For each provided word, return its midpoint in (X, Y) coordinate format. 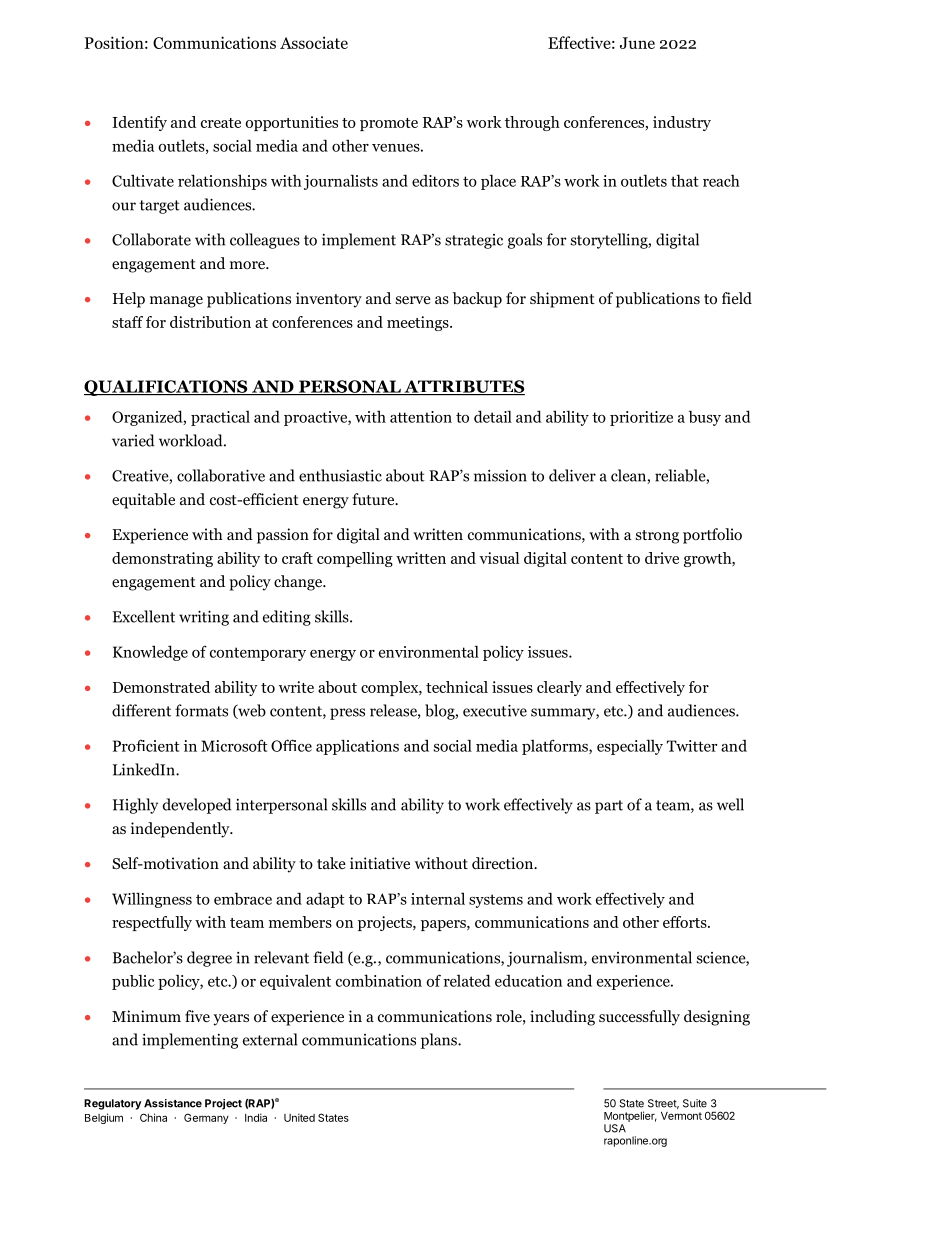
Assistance (173, 1103)
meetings (419, 323)
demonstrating (162, 559)
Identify (139, 123)
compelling (355, 559)
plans (440, 1041)
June (637, 43)
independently (181, 830)
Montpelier (630, 1116)
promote (389, 124)
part (609, 807)
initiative (380, 863)
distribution (210, 322)
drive (662, 558)
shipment (562, 300)
